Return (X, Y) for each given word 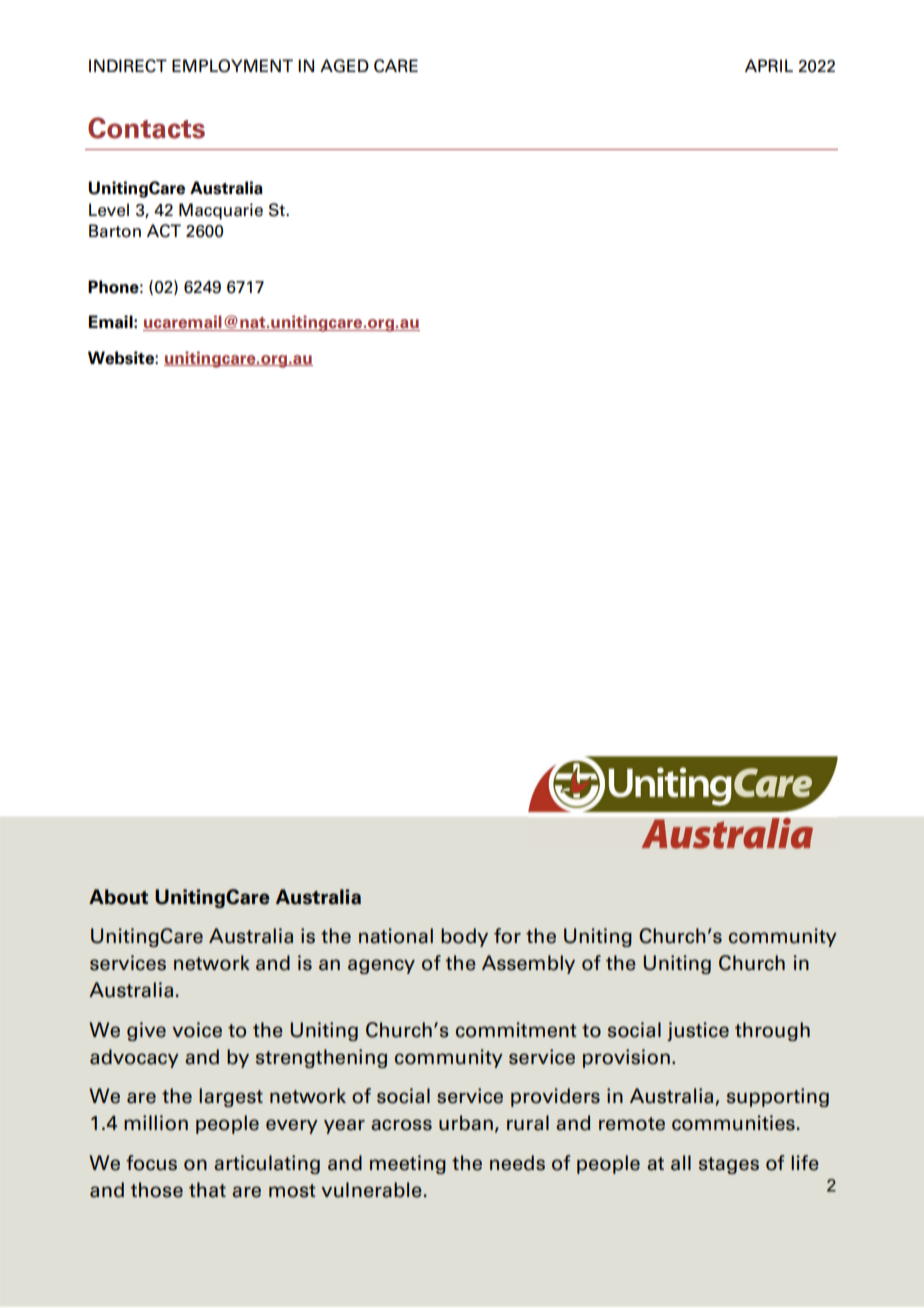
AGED (344, 66)
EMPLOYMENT (232, 66)
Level (109, 210)
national (396, 936)
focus (151, 1163)
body (464, 937)
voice (197, 1030)
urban (466, 1123)
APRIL (769, 65)
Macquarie (221, 211)
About (118, 897)
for (507, 936)
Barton (115, 231)
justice (698, 1031)
